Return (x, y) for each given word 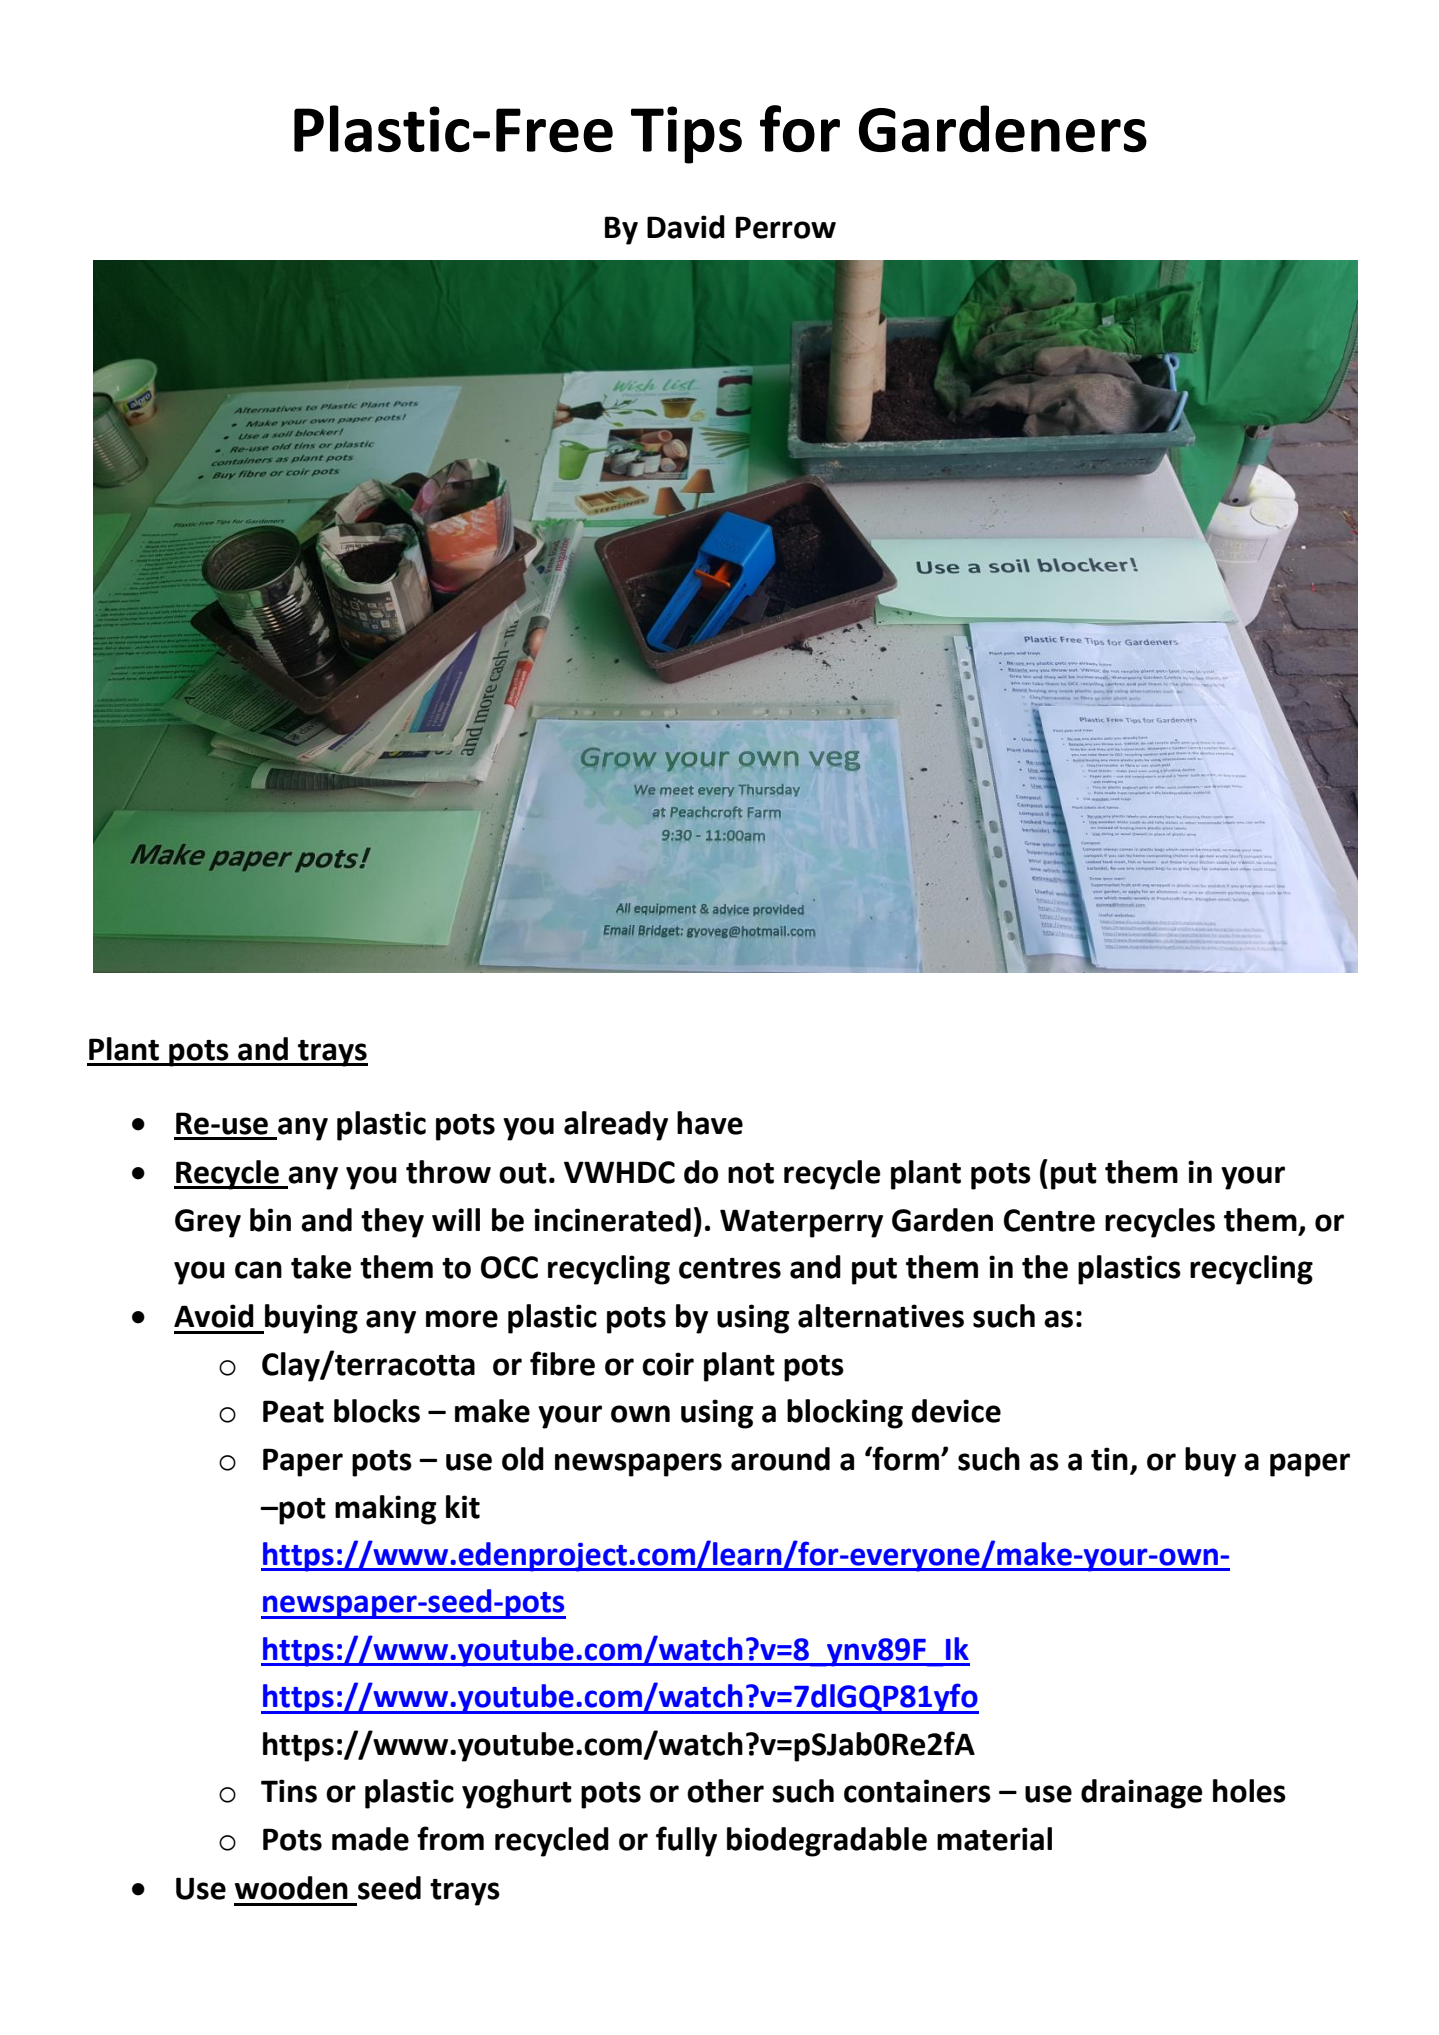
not (751, 1173)
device (956, 1411)
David (686, 227)
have (710, 1123)
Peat (293, 1411)
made (370, 1839)
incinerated (612, 1220)
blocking (845, 1414)
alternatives (881, 1316)
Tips (686, 135)
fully (686, 1841)
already (616, 1126)
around (780, 1459)
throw (448, 1172)
